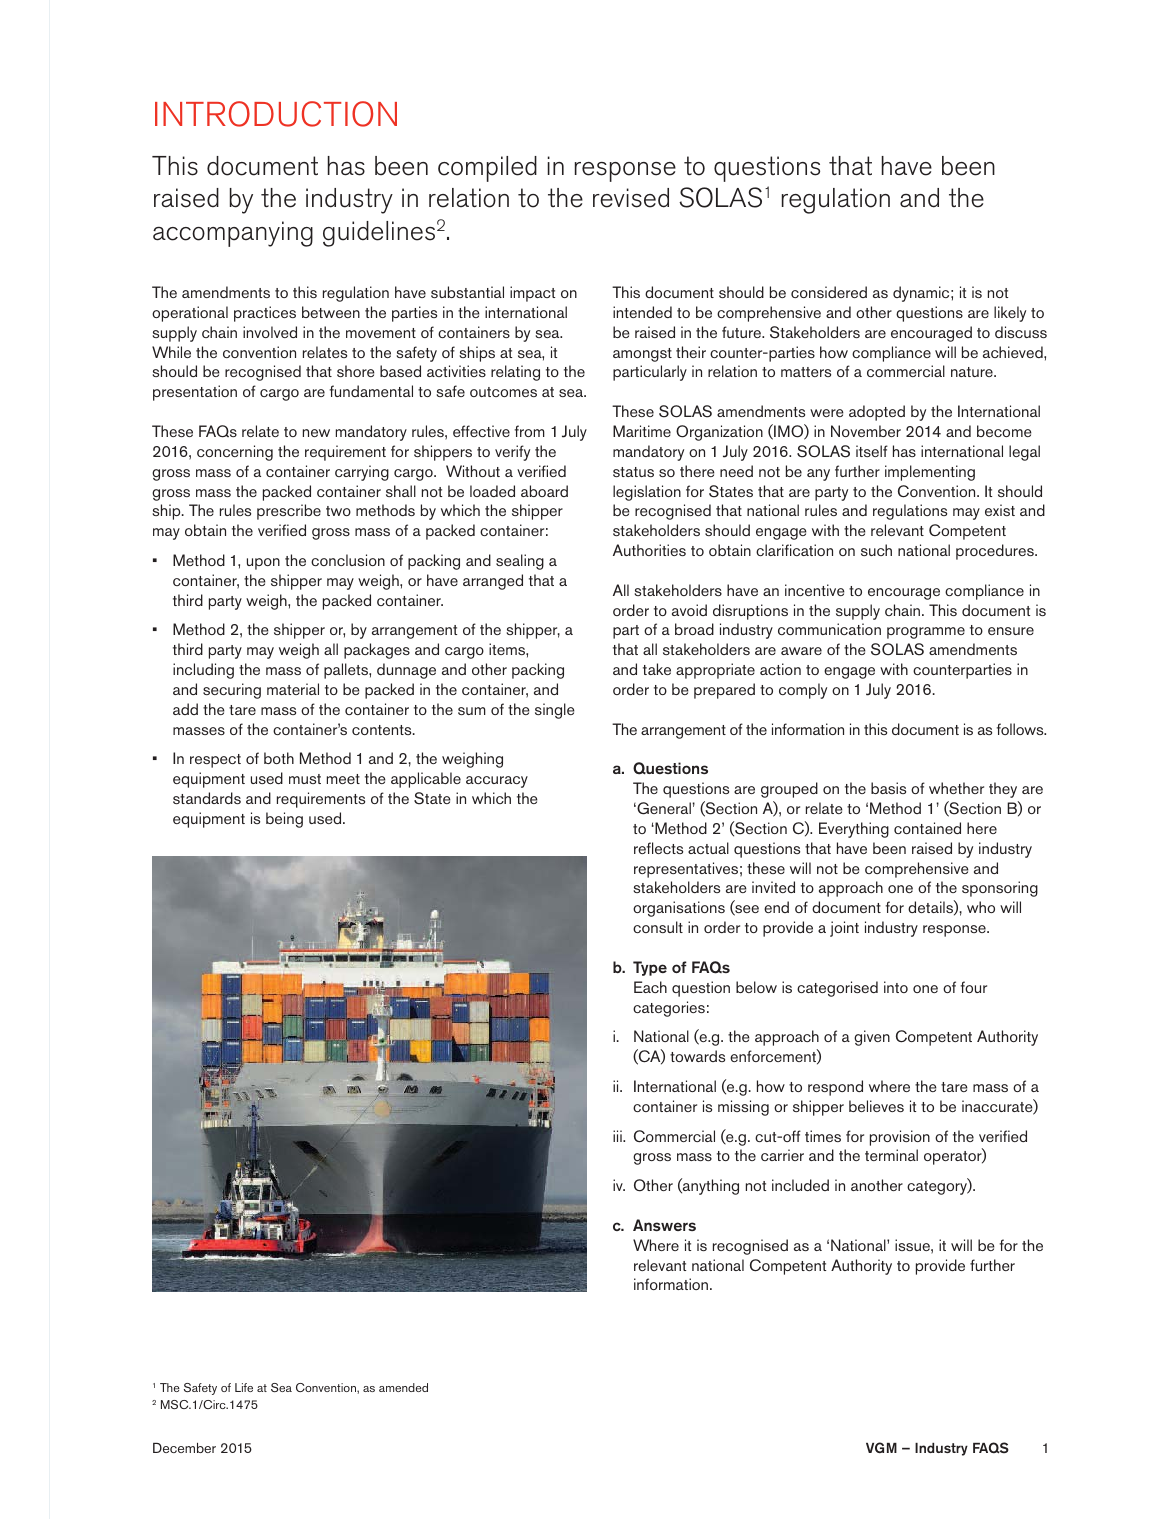  Describe the element at coordinates (633, 472) in the page. I see `status` at that location.
